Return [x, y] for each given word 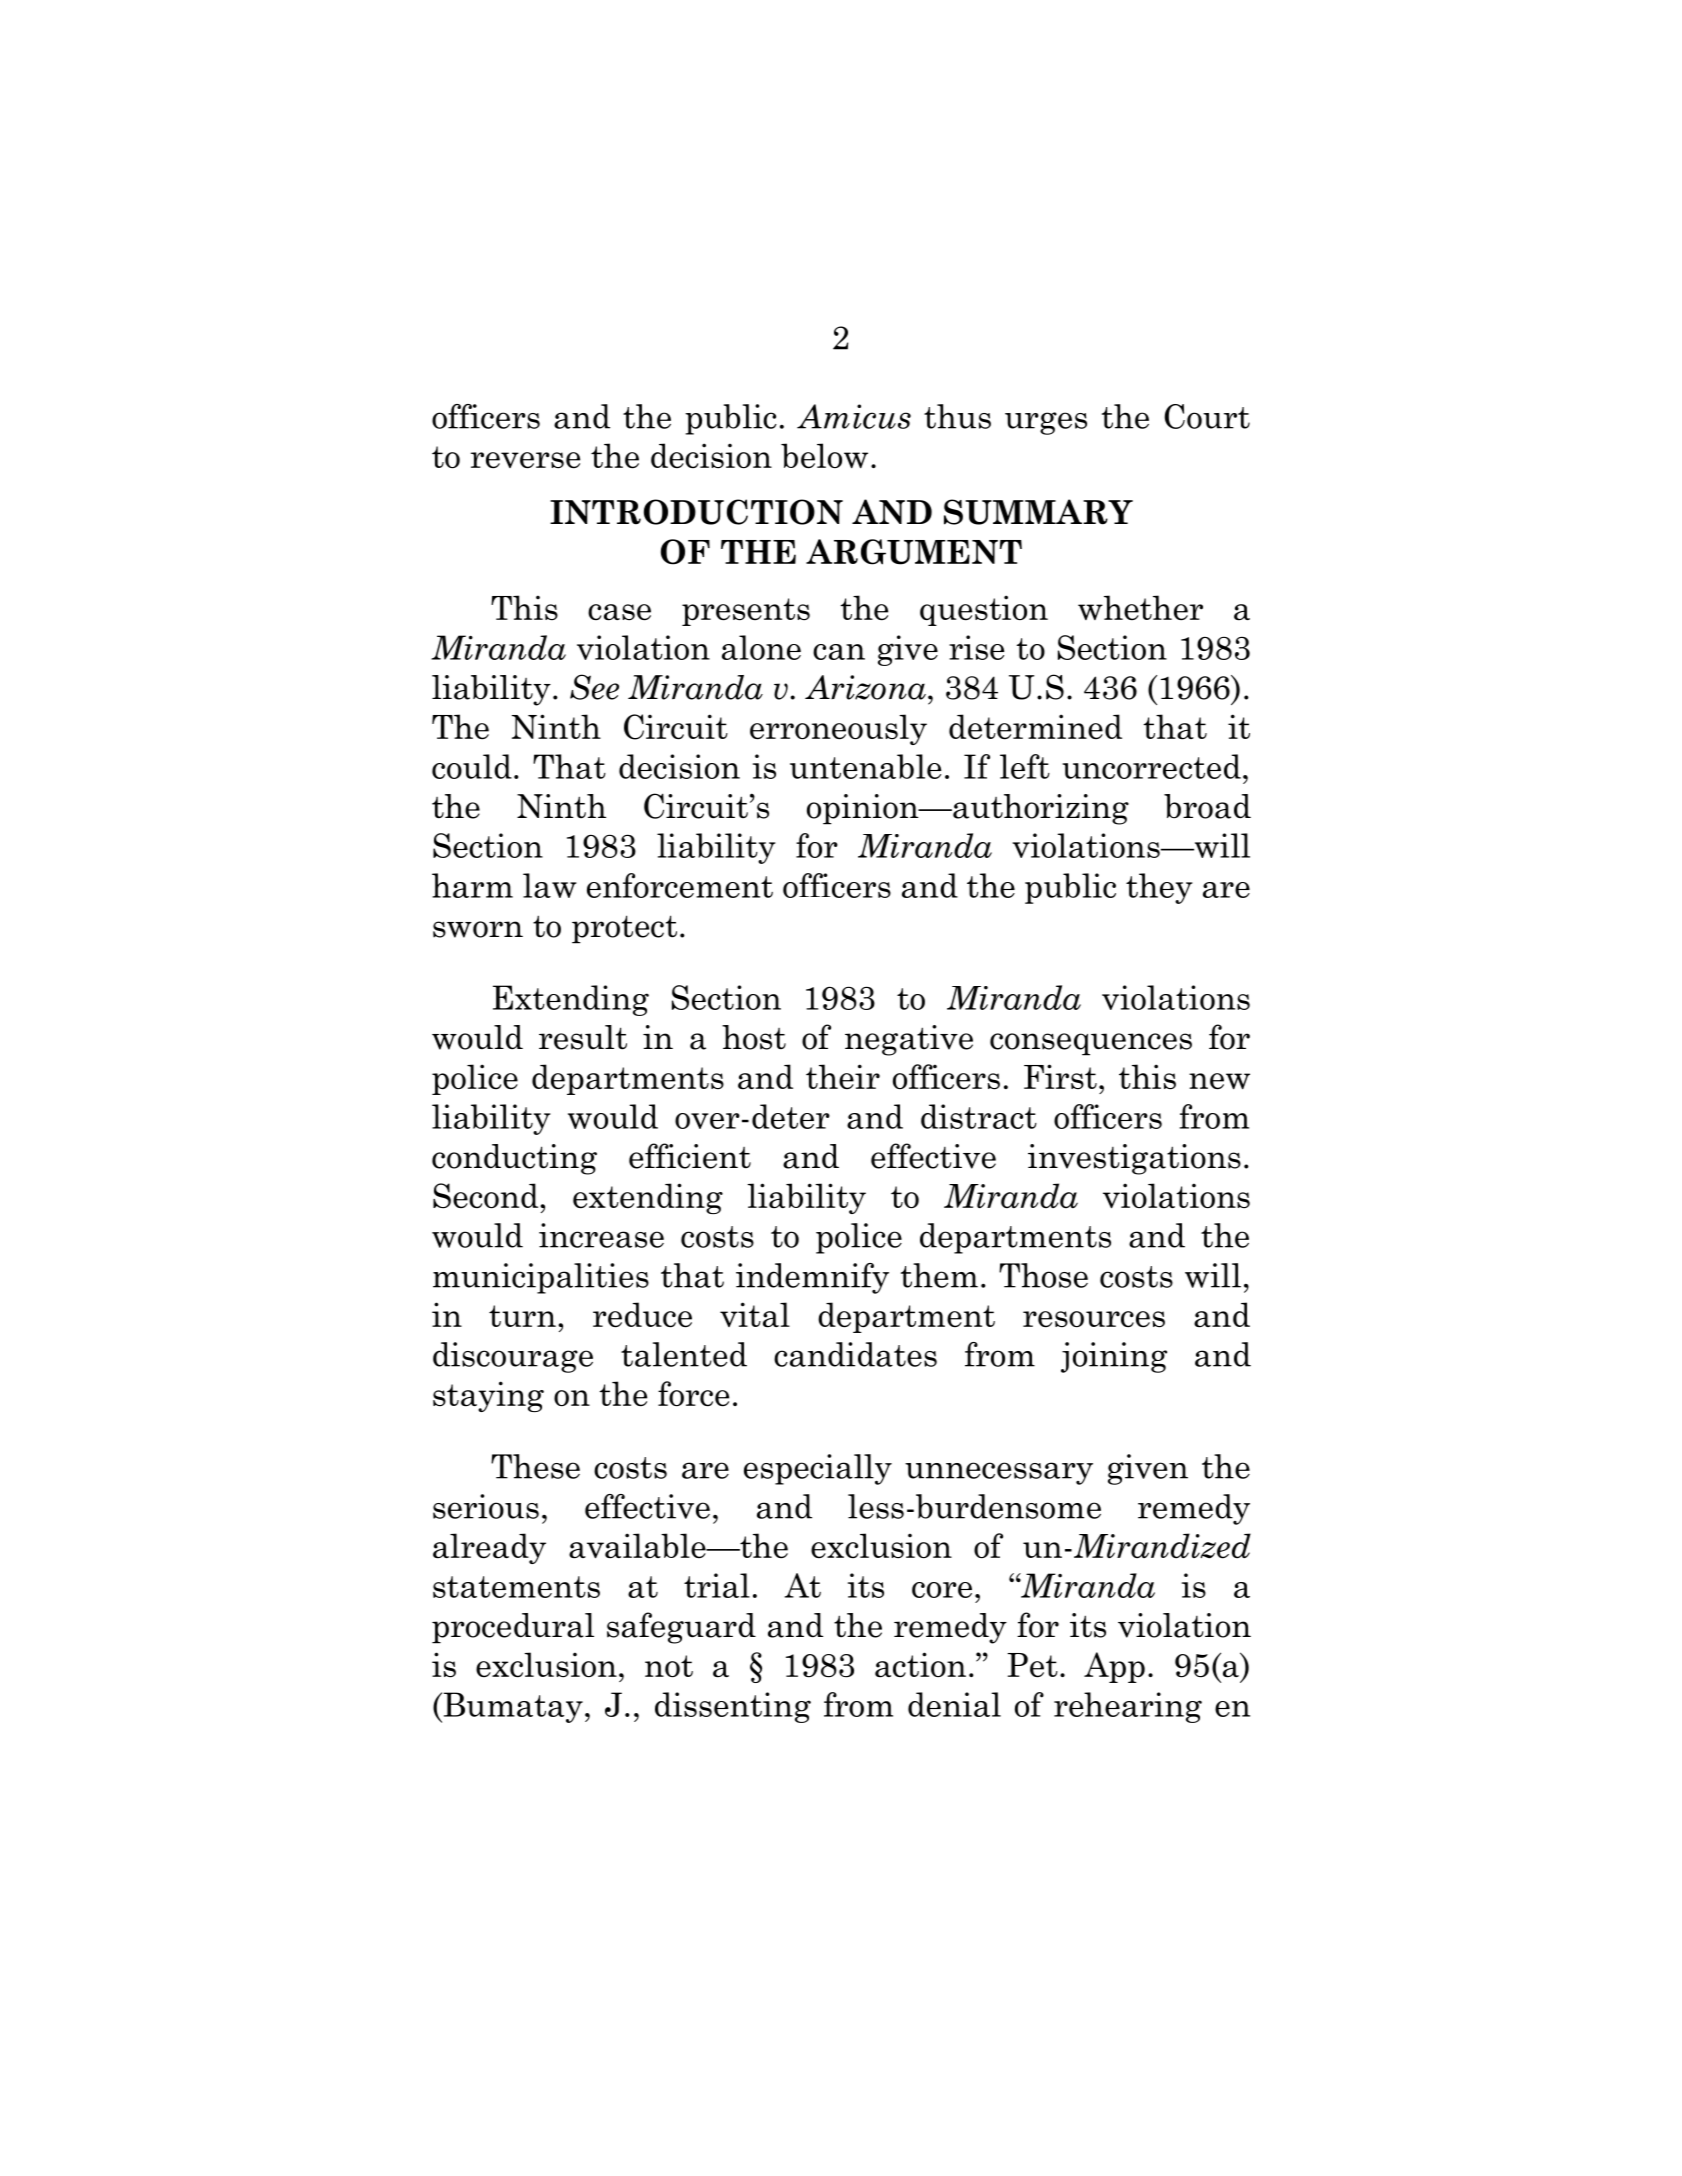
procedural [513, 1628]
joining [1114, 1357]
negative [909, 1040]
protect [624, 929]
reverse [525, 460]
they [1159, 888]
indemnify [812, 1278]
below [824, 456]
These [535, 1466]
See [594, 687]
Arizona [865, 687]
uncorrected [1151, 766]
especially [818, 1469]
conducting [514, 1159]
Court [1207, 416]
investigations [1134, 1159]
